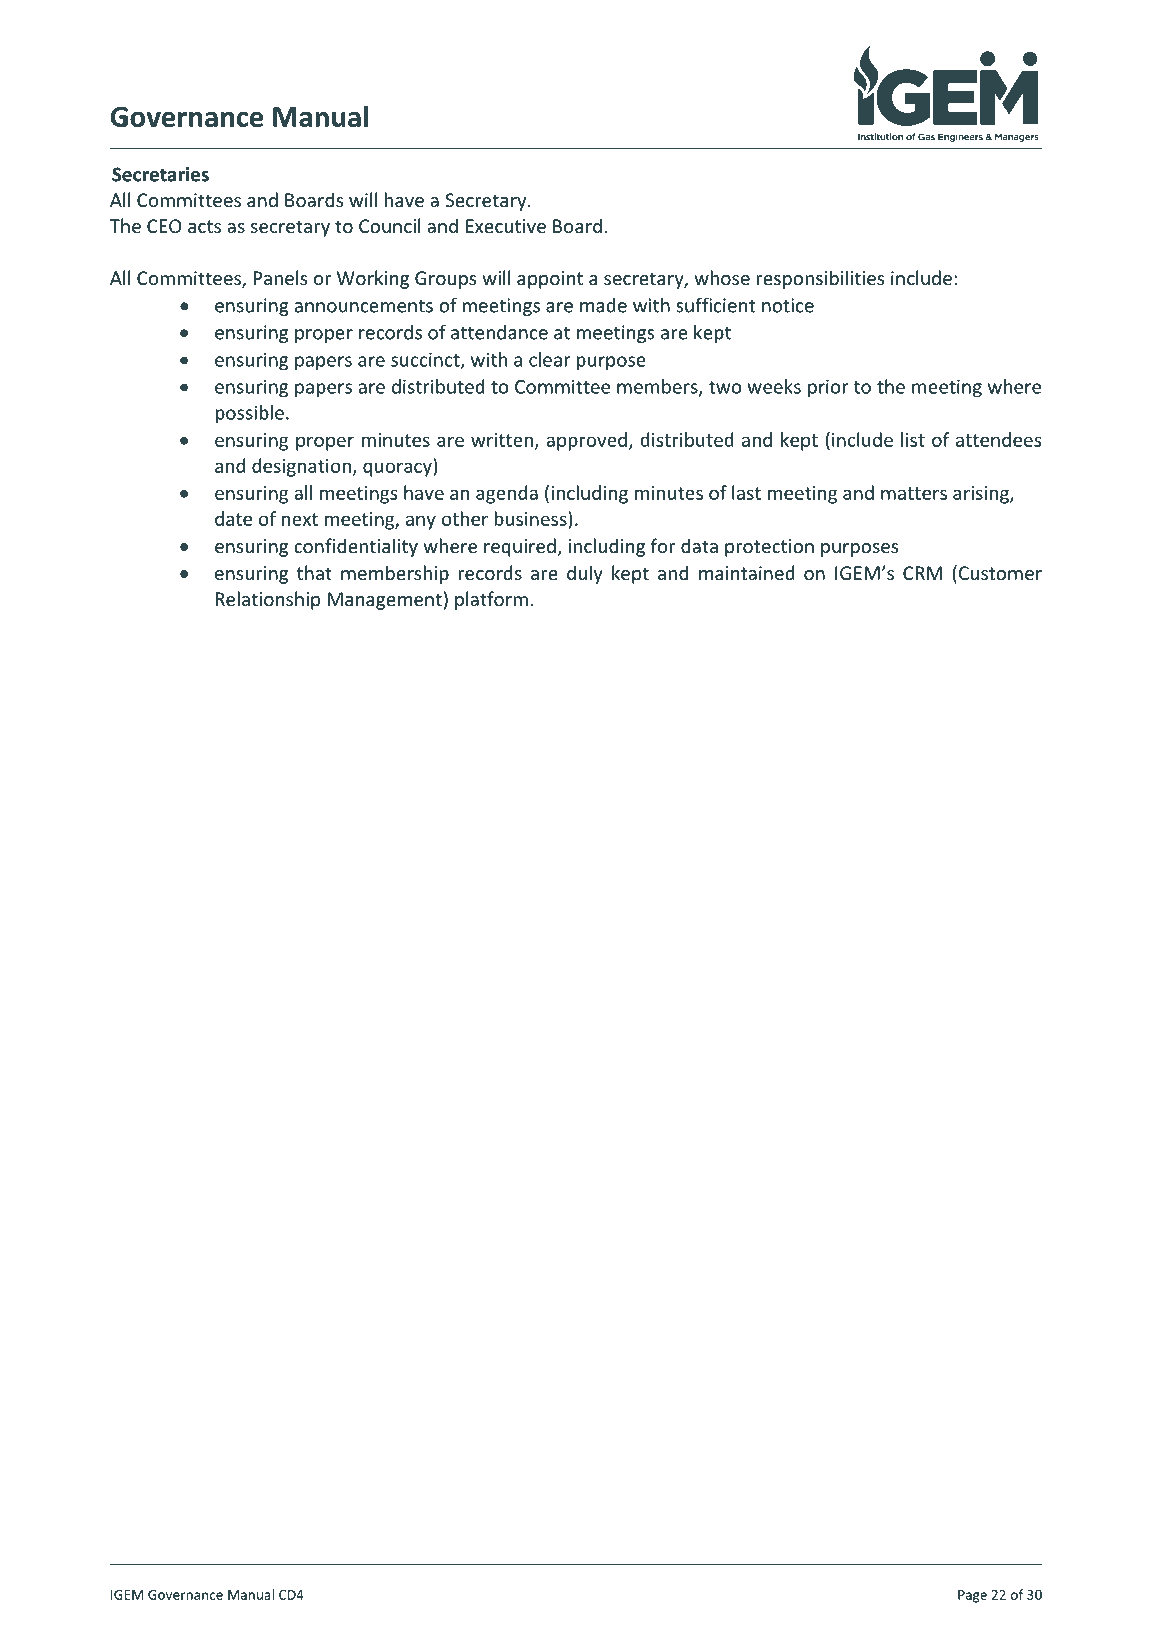 Image resolution: width=1152 pixels, height=1629 pixels. I want to click on maintained, so click(747, 572).
